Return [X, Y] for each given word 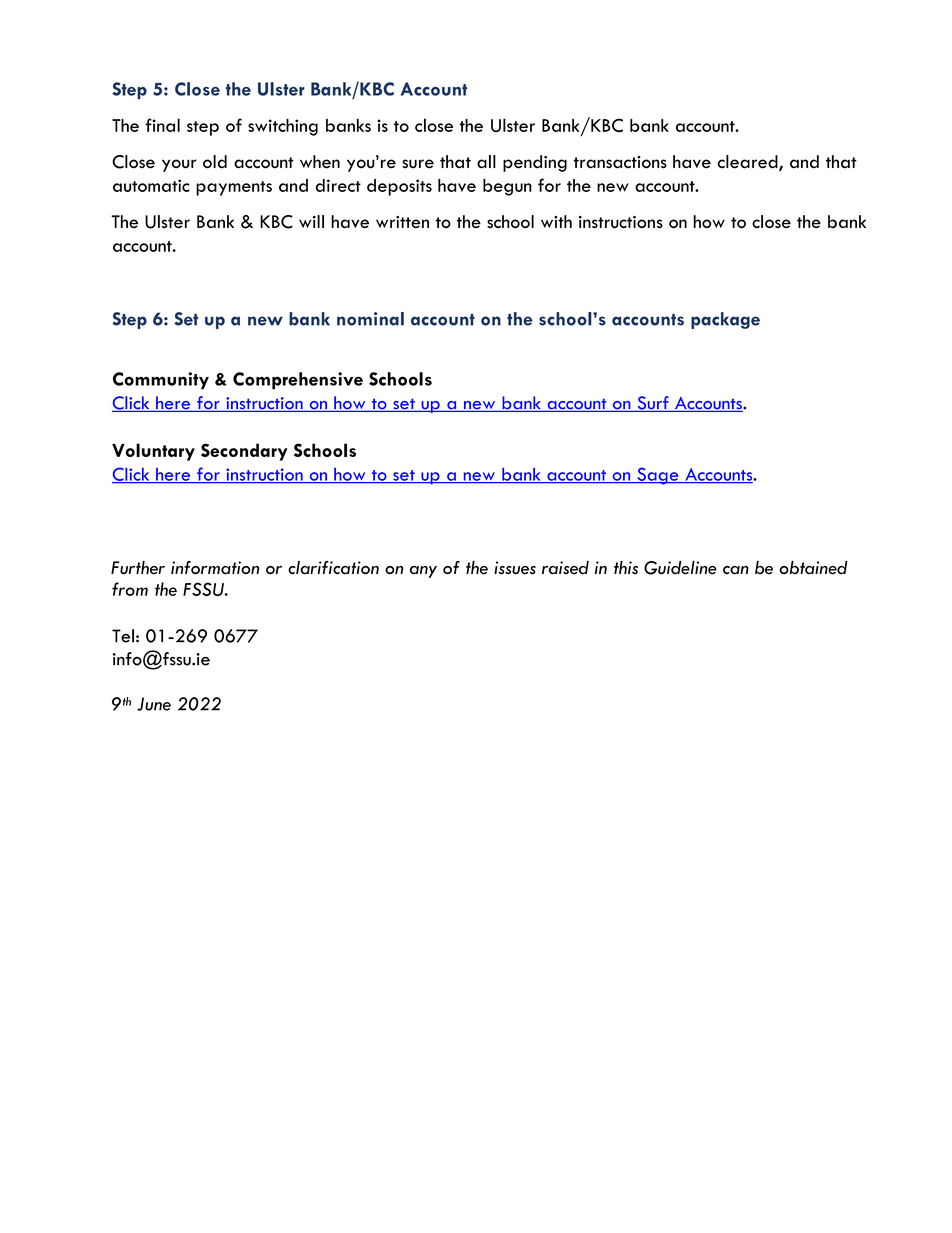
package [725, 320]
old [215, 162]
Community [161, 381]
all [486, 162]
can [736, 570]
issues [515, 568]
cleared [749, 163]
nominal [370, 319]
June [154, 704]
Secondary [244, 452]
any [423, 572]
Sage [658, 476]
